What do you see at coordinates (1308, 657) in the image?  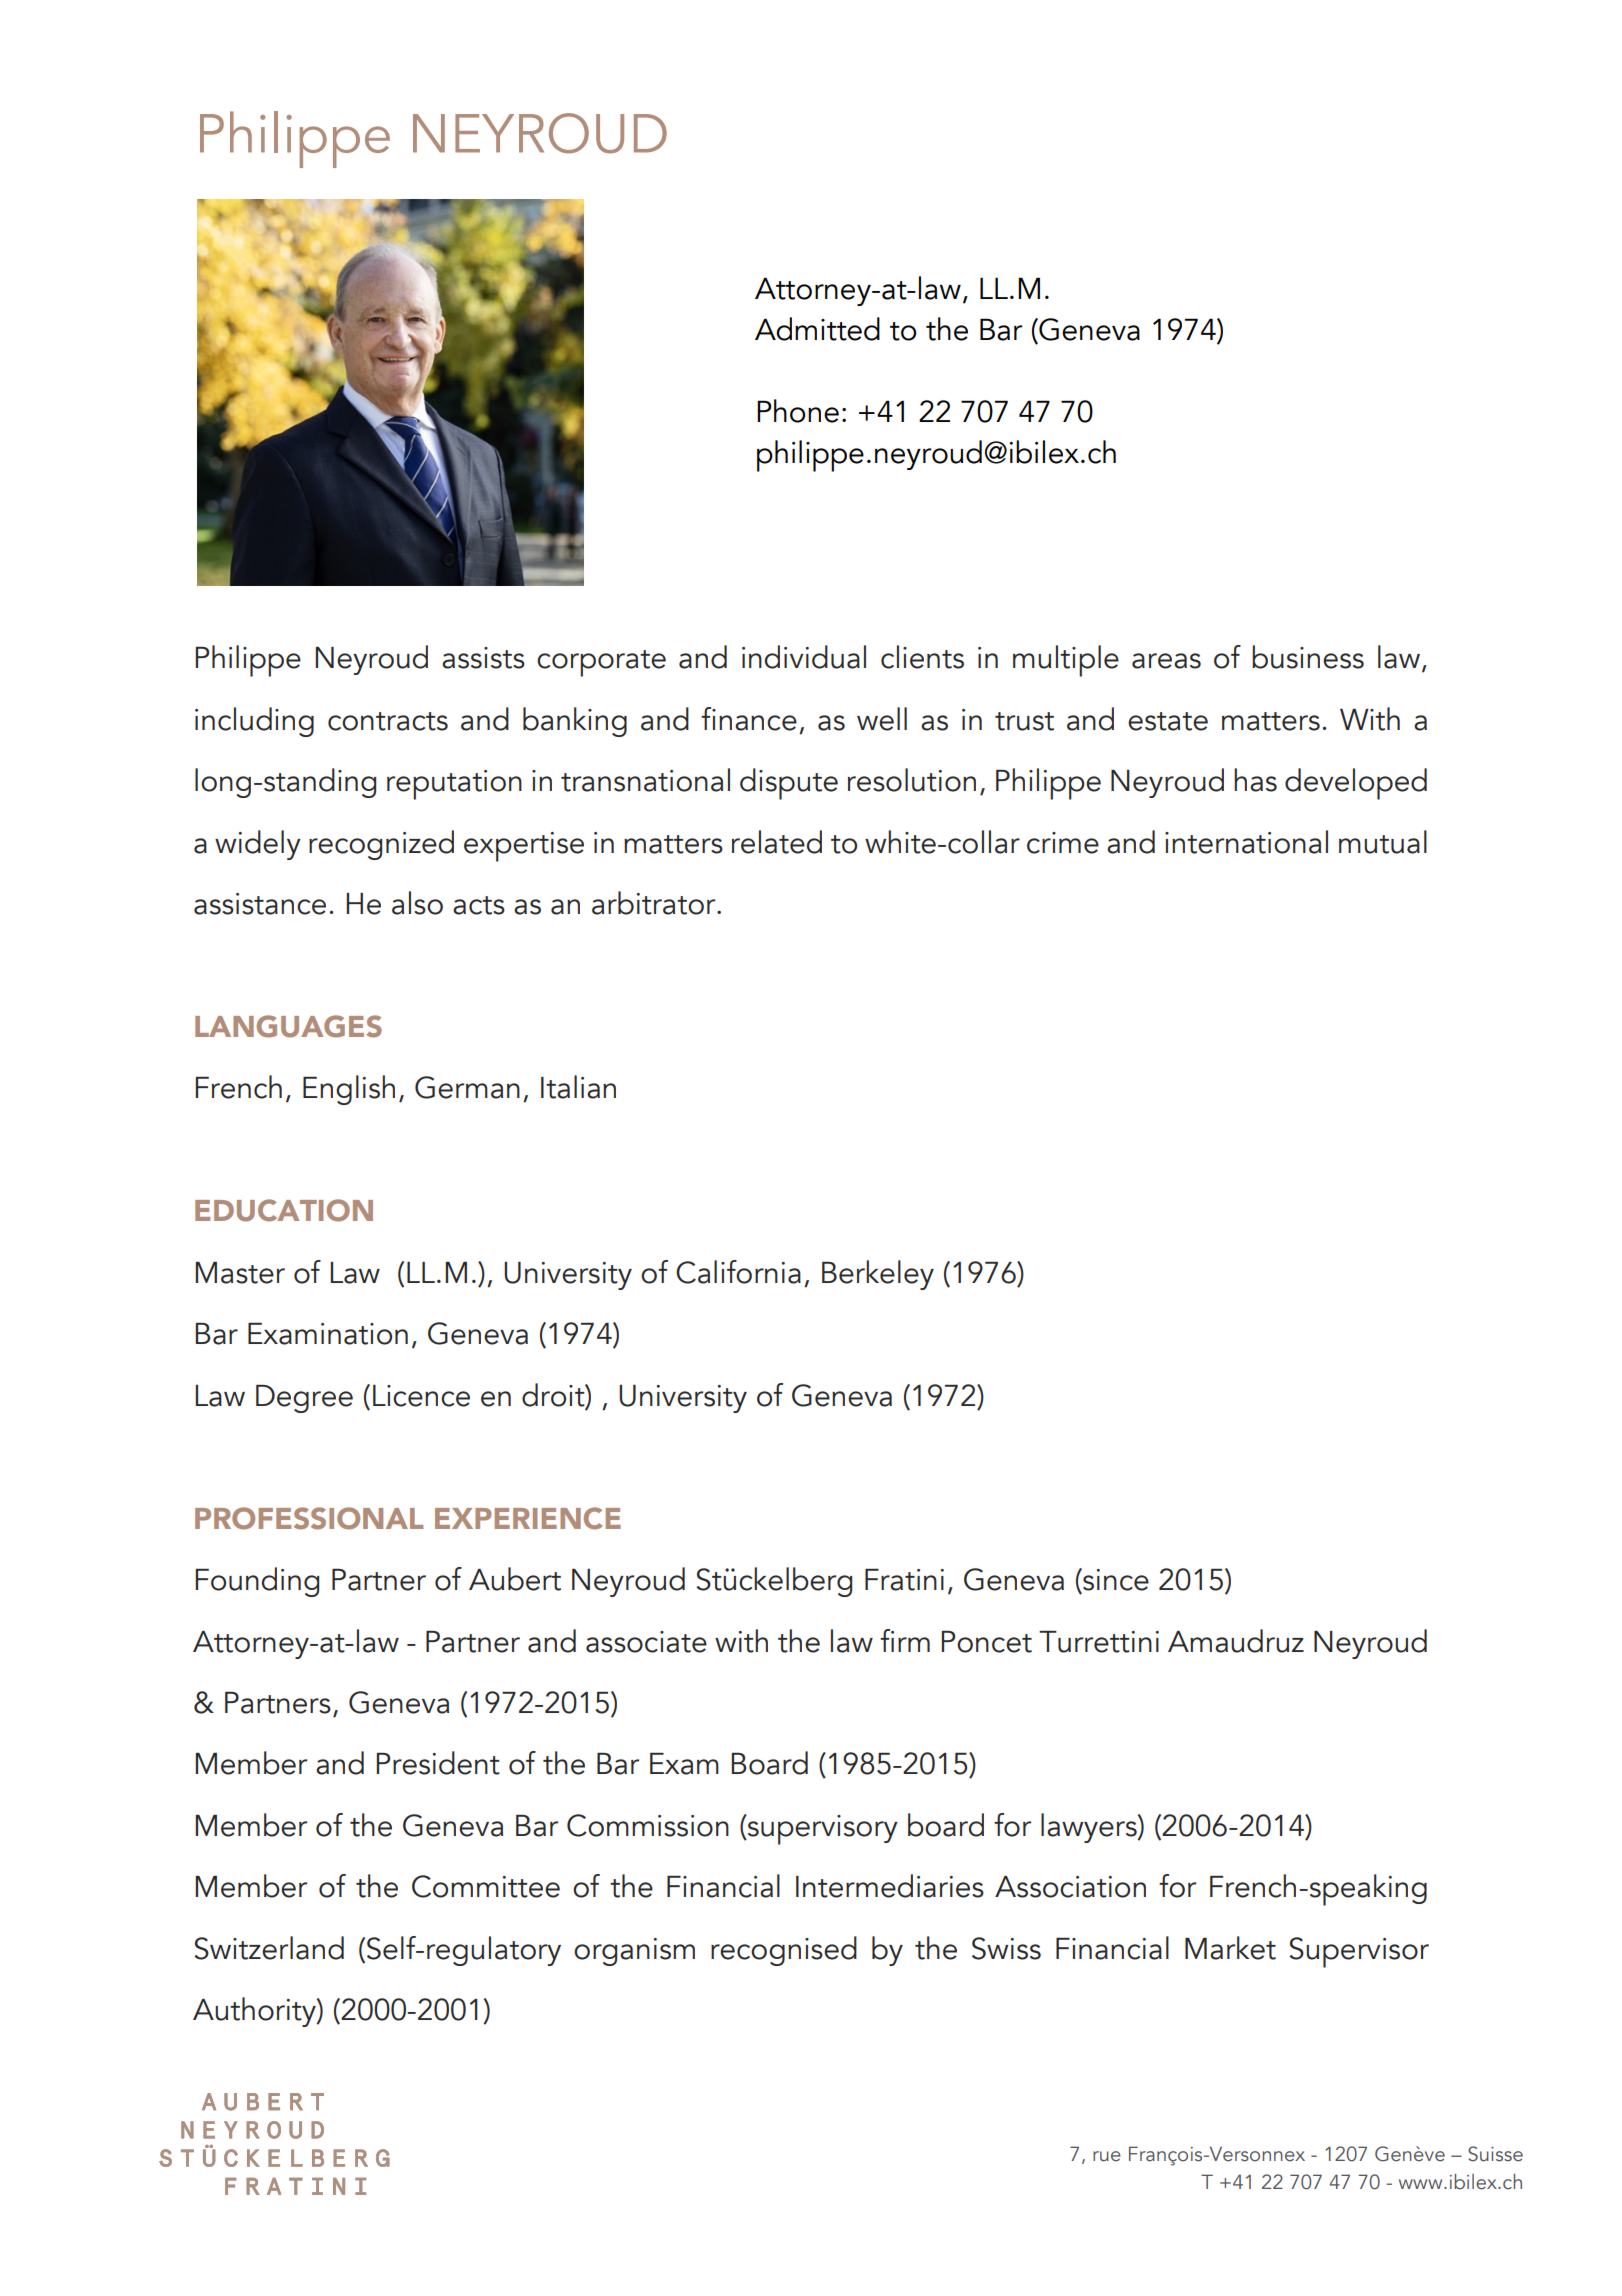 I see `business` at bounding box center [1308, 657].
